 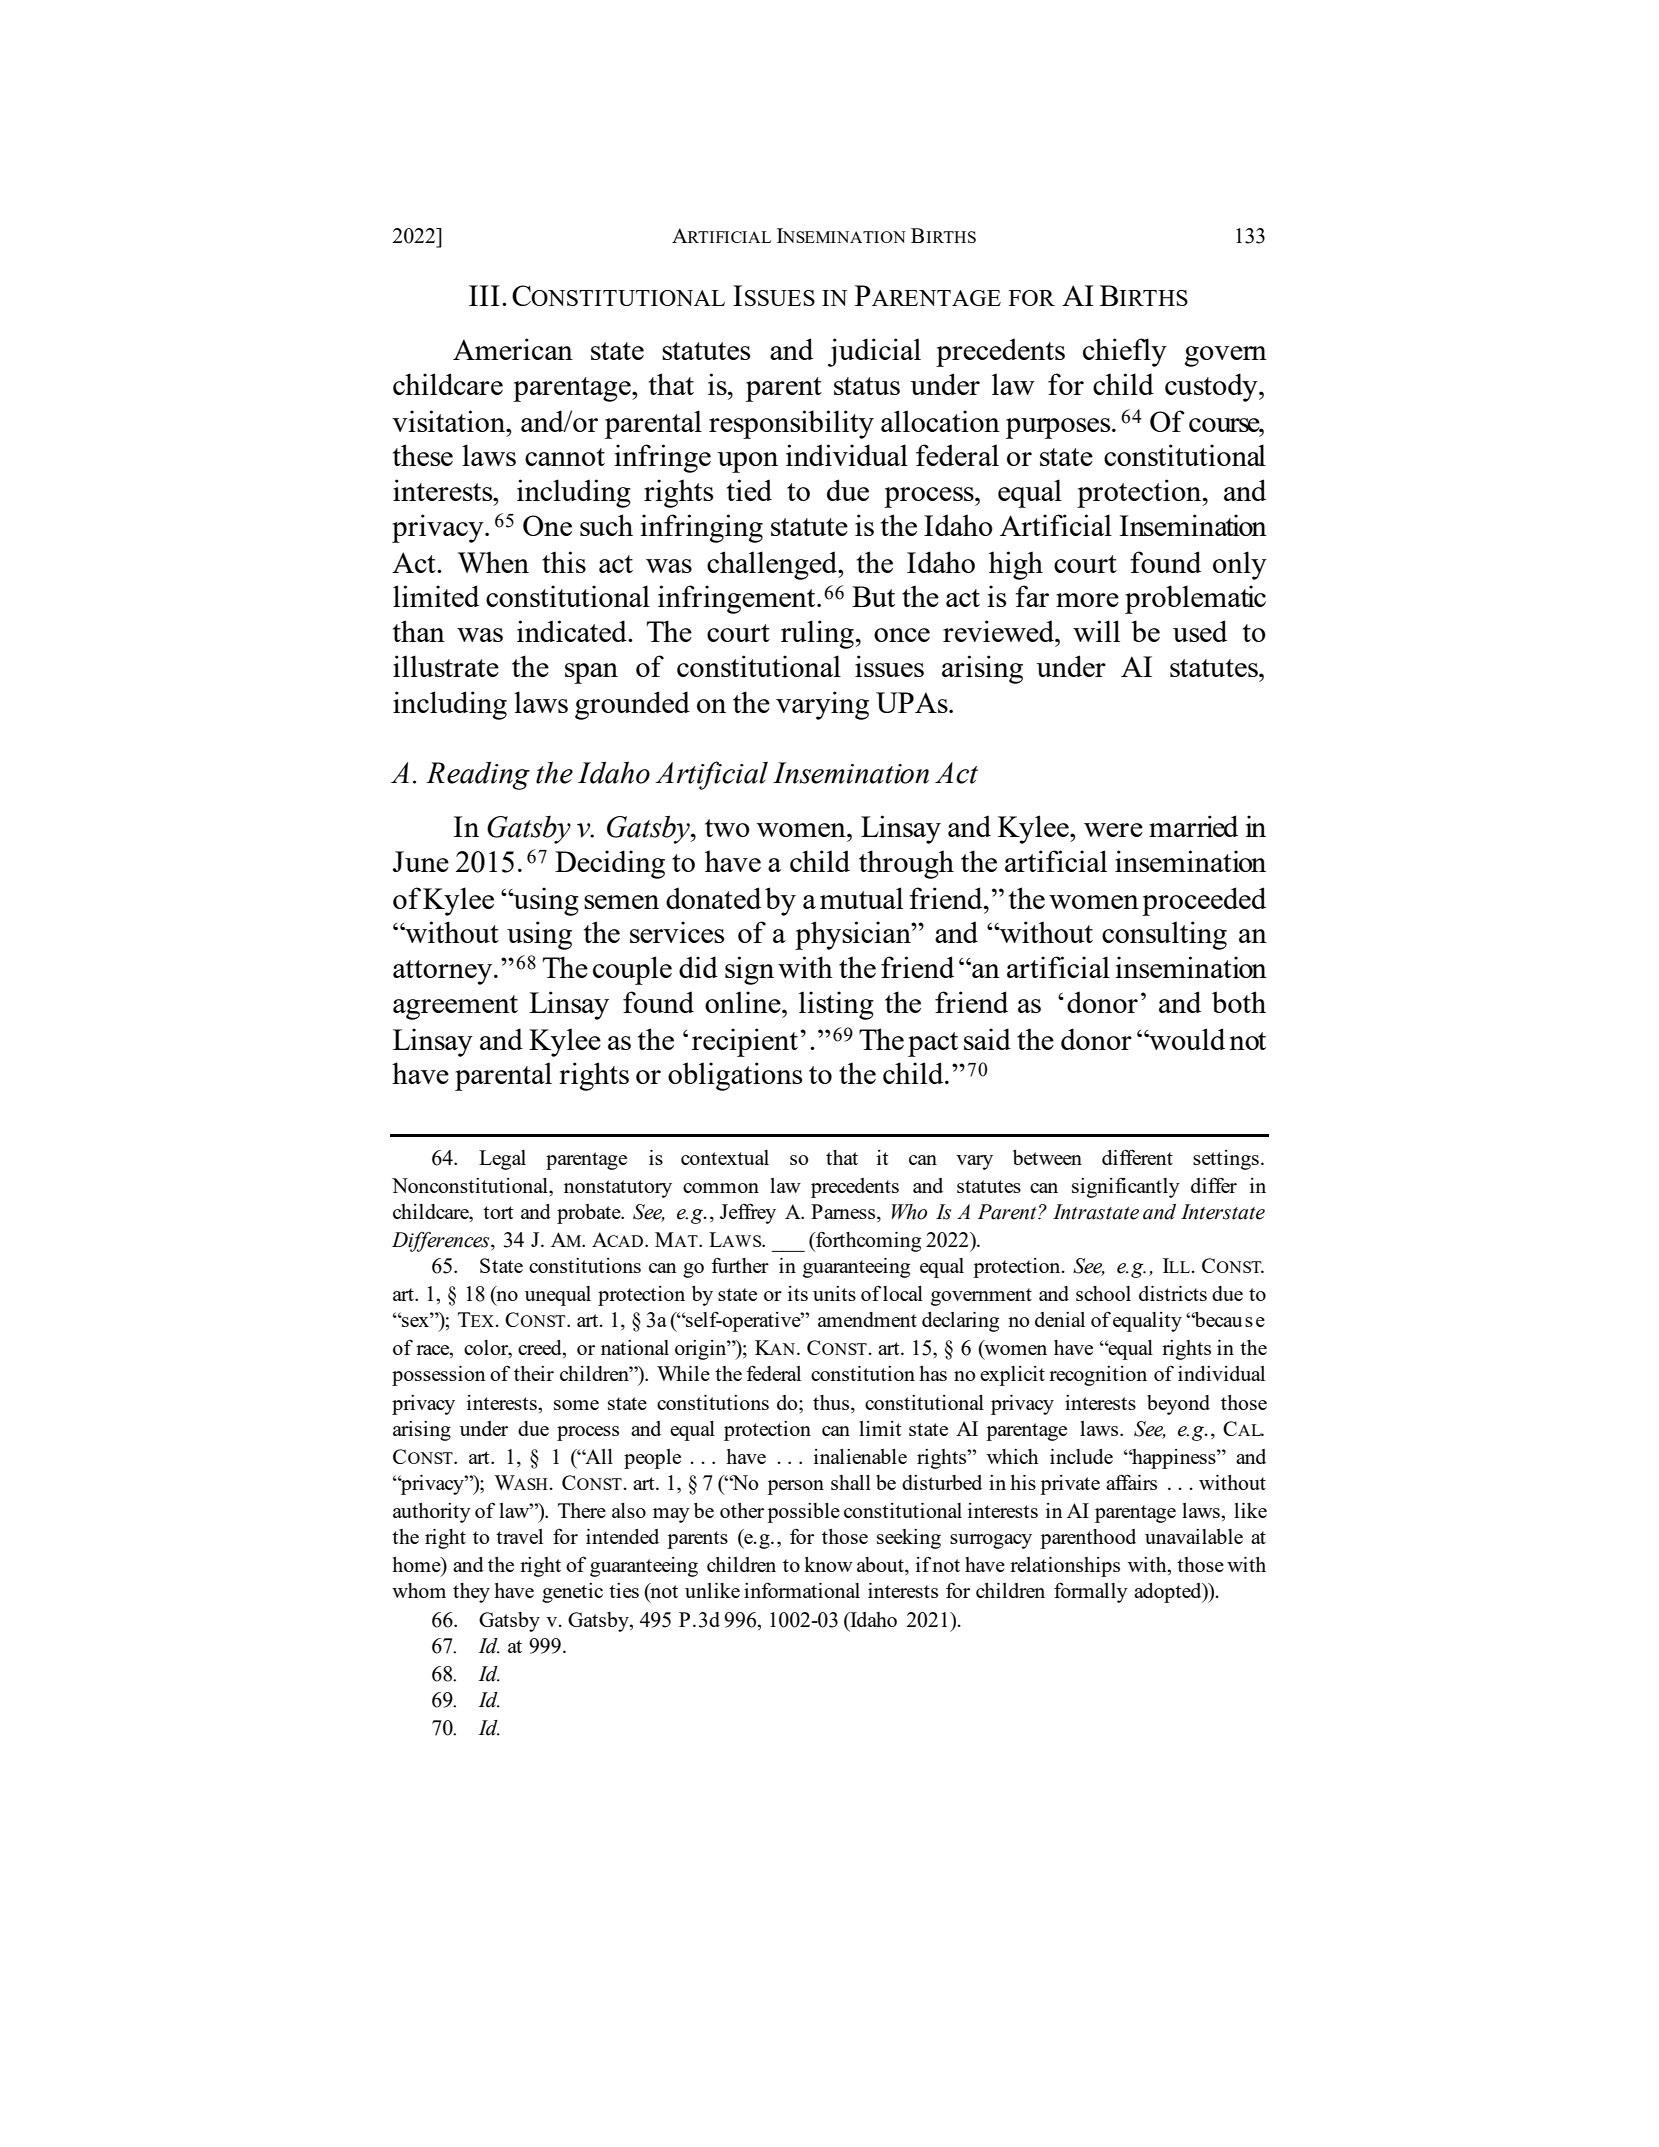 What do you see at coordinates (834, 1293) in the screenshot?
I see `units` at bounding box center [834, 1293].
